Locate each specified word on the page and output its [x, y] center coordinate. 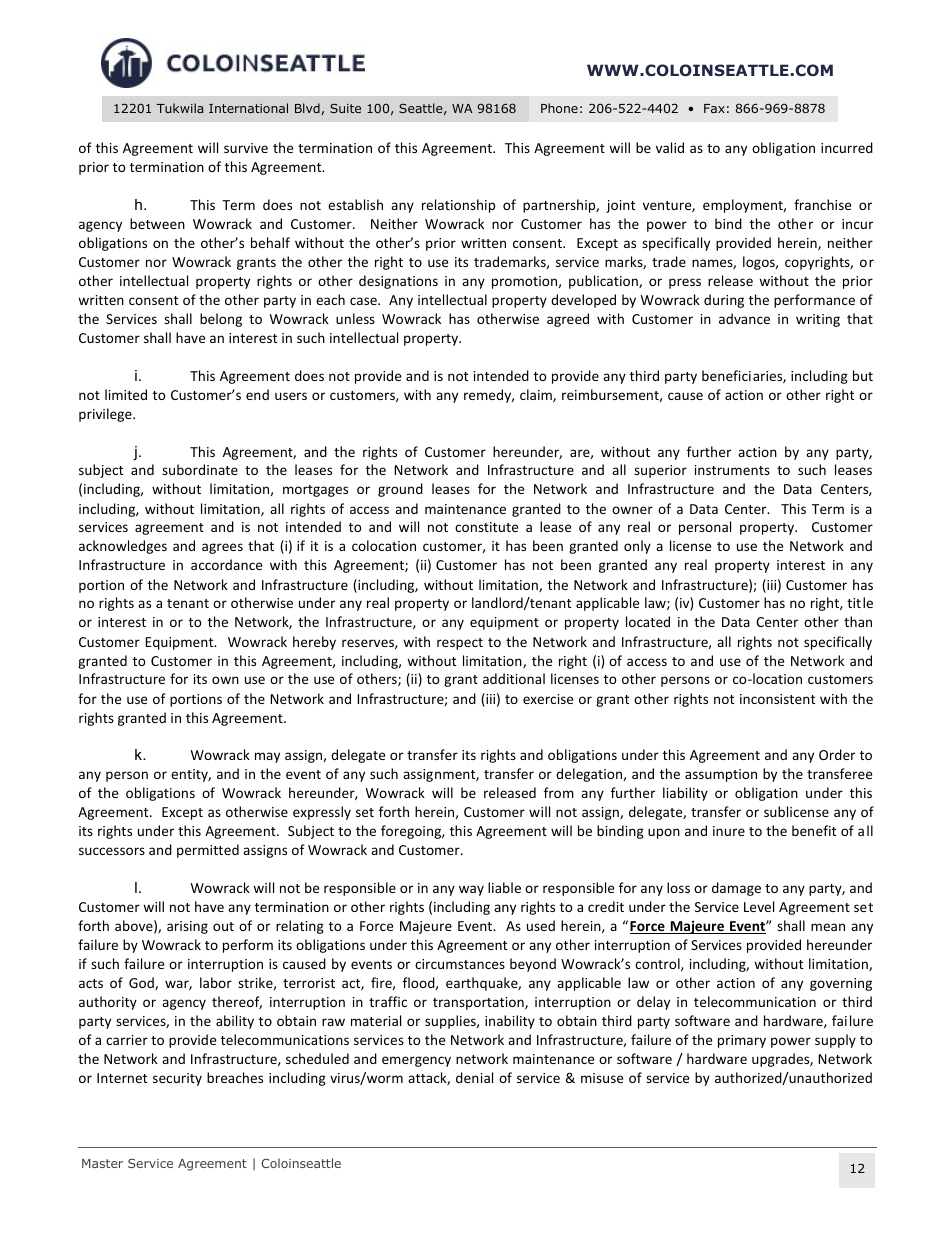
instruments [732, 470]
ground [400, 490]
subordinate [200, 469]
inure [729, 831]
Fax [714, 108]
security [177, 1079]
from [559, 792]
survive [246, 148]
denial [474, 1077]
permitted [208, 851]
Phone [559, 108]
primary [742, 1041]
